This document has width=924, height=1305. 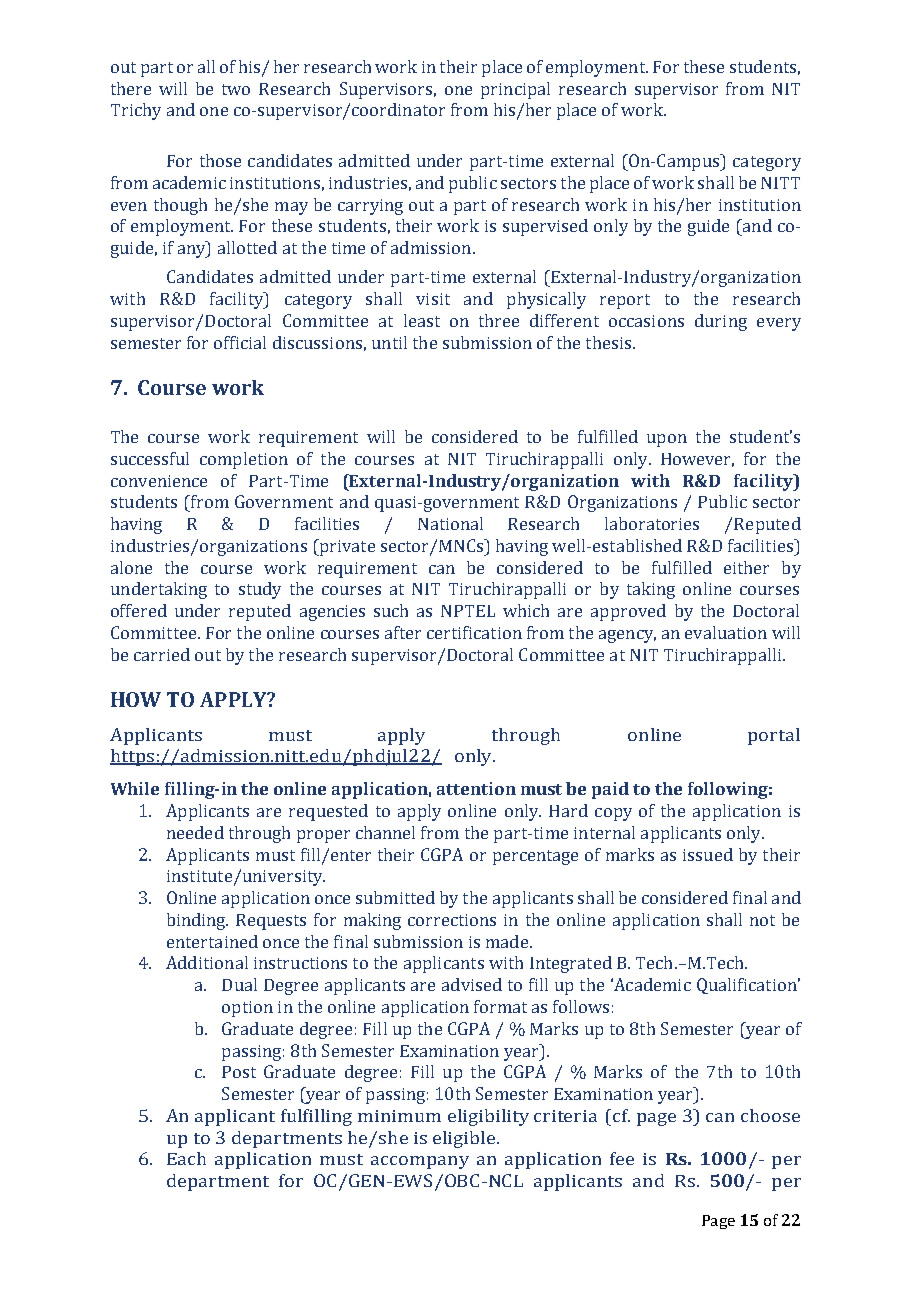 What do you see at coordinates (197, 921) in the document?
I see `binding` at bounding box center [197, 921].
